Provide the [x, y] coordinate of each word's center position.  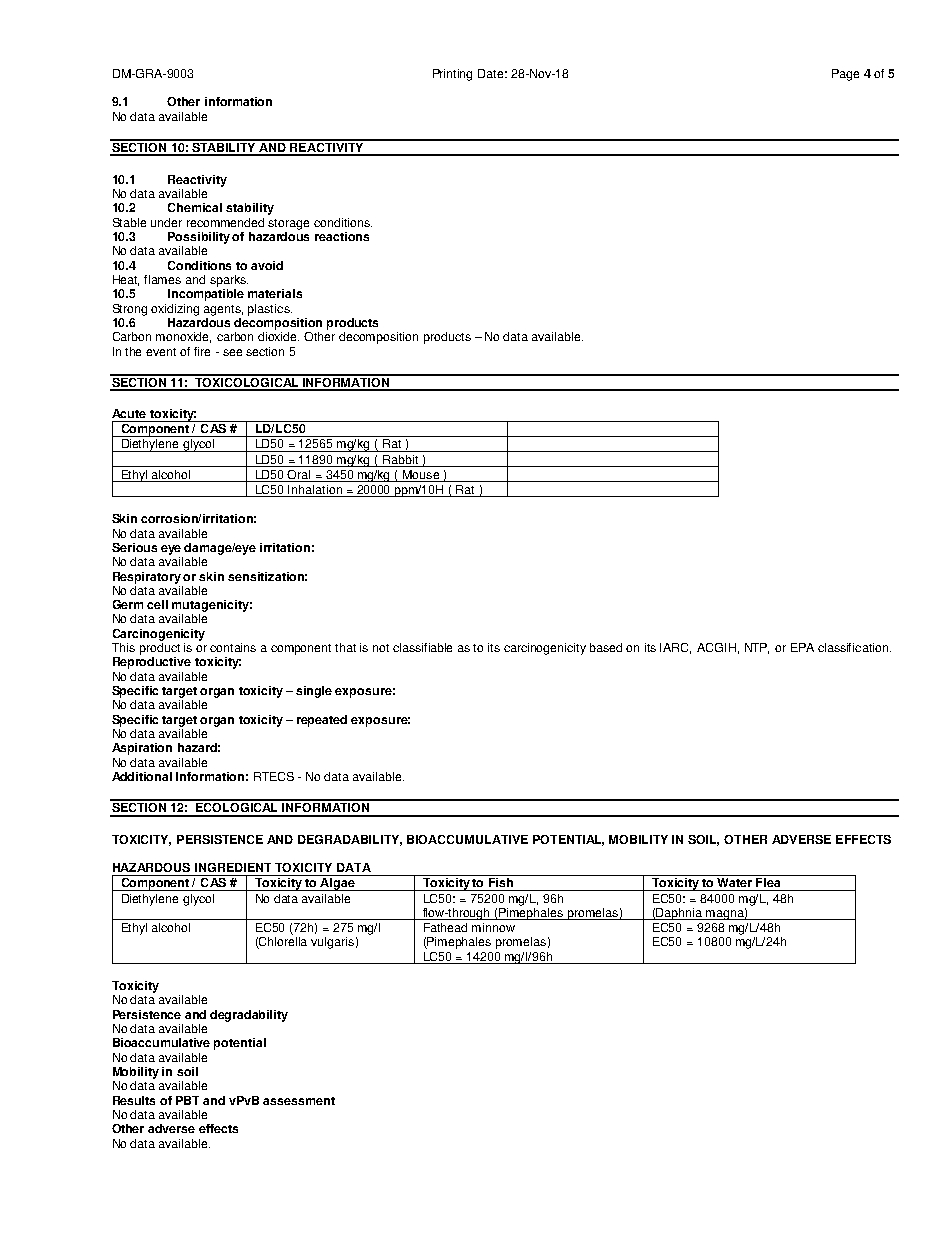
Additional [142, 776]
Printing [452, 75]
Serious [134, 547]
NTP [757, 648]
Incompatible [206, 295]
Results [134, 1100]
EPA [802, 647]
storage [288, 224]
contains [233, 647]
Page [845, 75]
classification [853, 647]
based [606, 647]
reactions [342, 236]
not [381, 648]
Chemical [195, 207]
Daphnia [680, 914]
